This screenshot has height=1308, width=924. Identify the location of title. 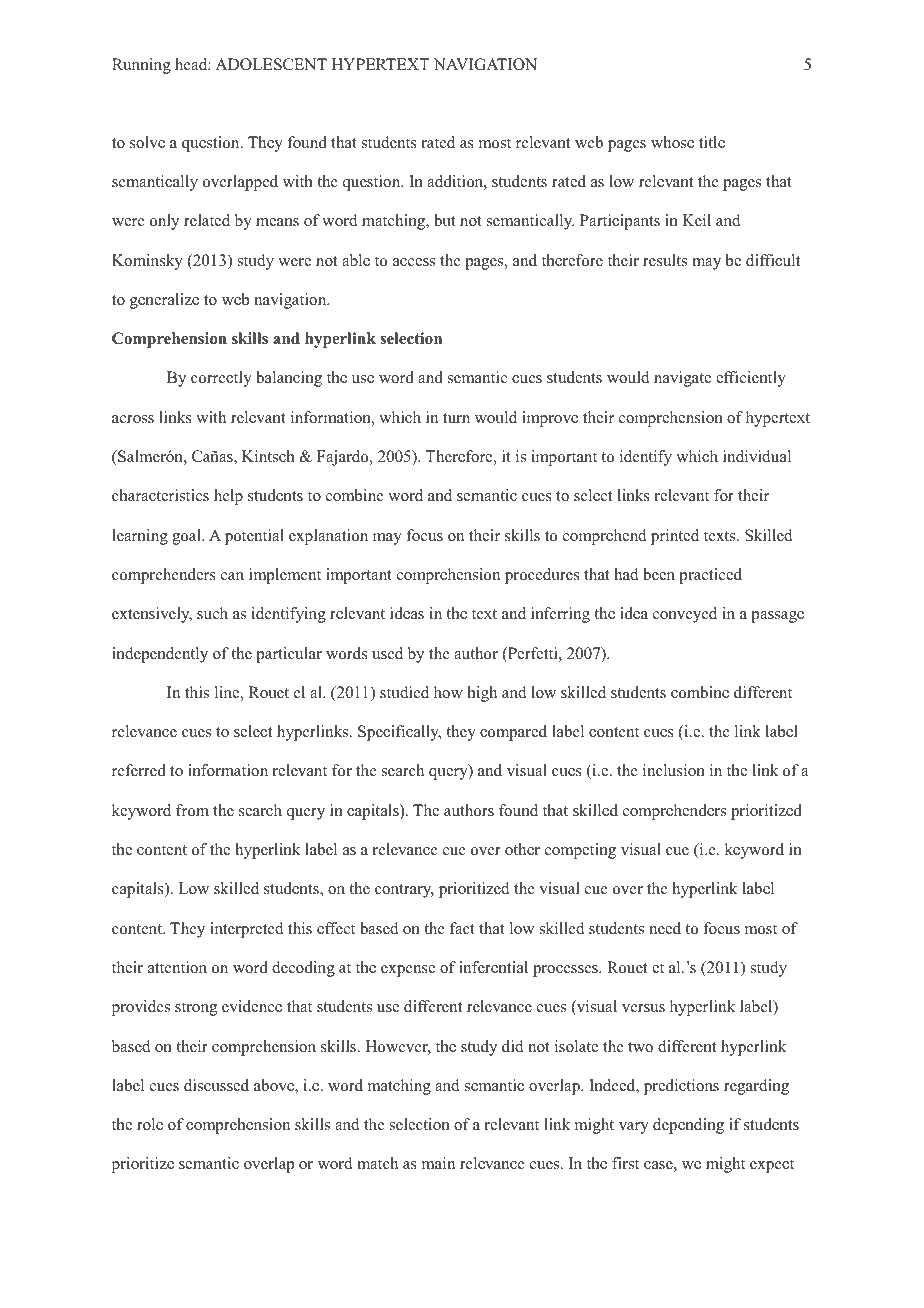
(712, 142).
